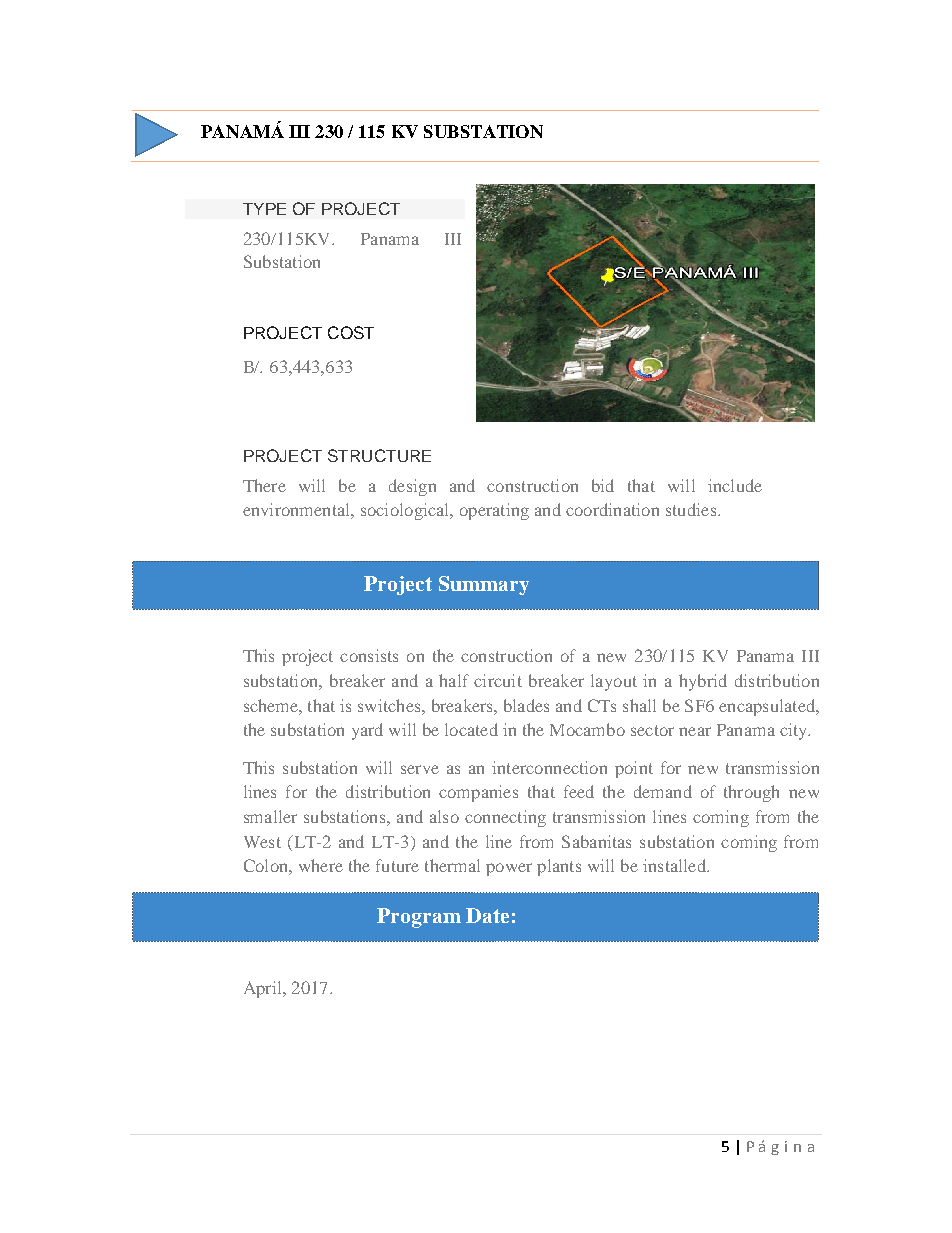  Describe the element at coordinates (603, 485) in the image. I see `bid` at that location.
